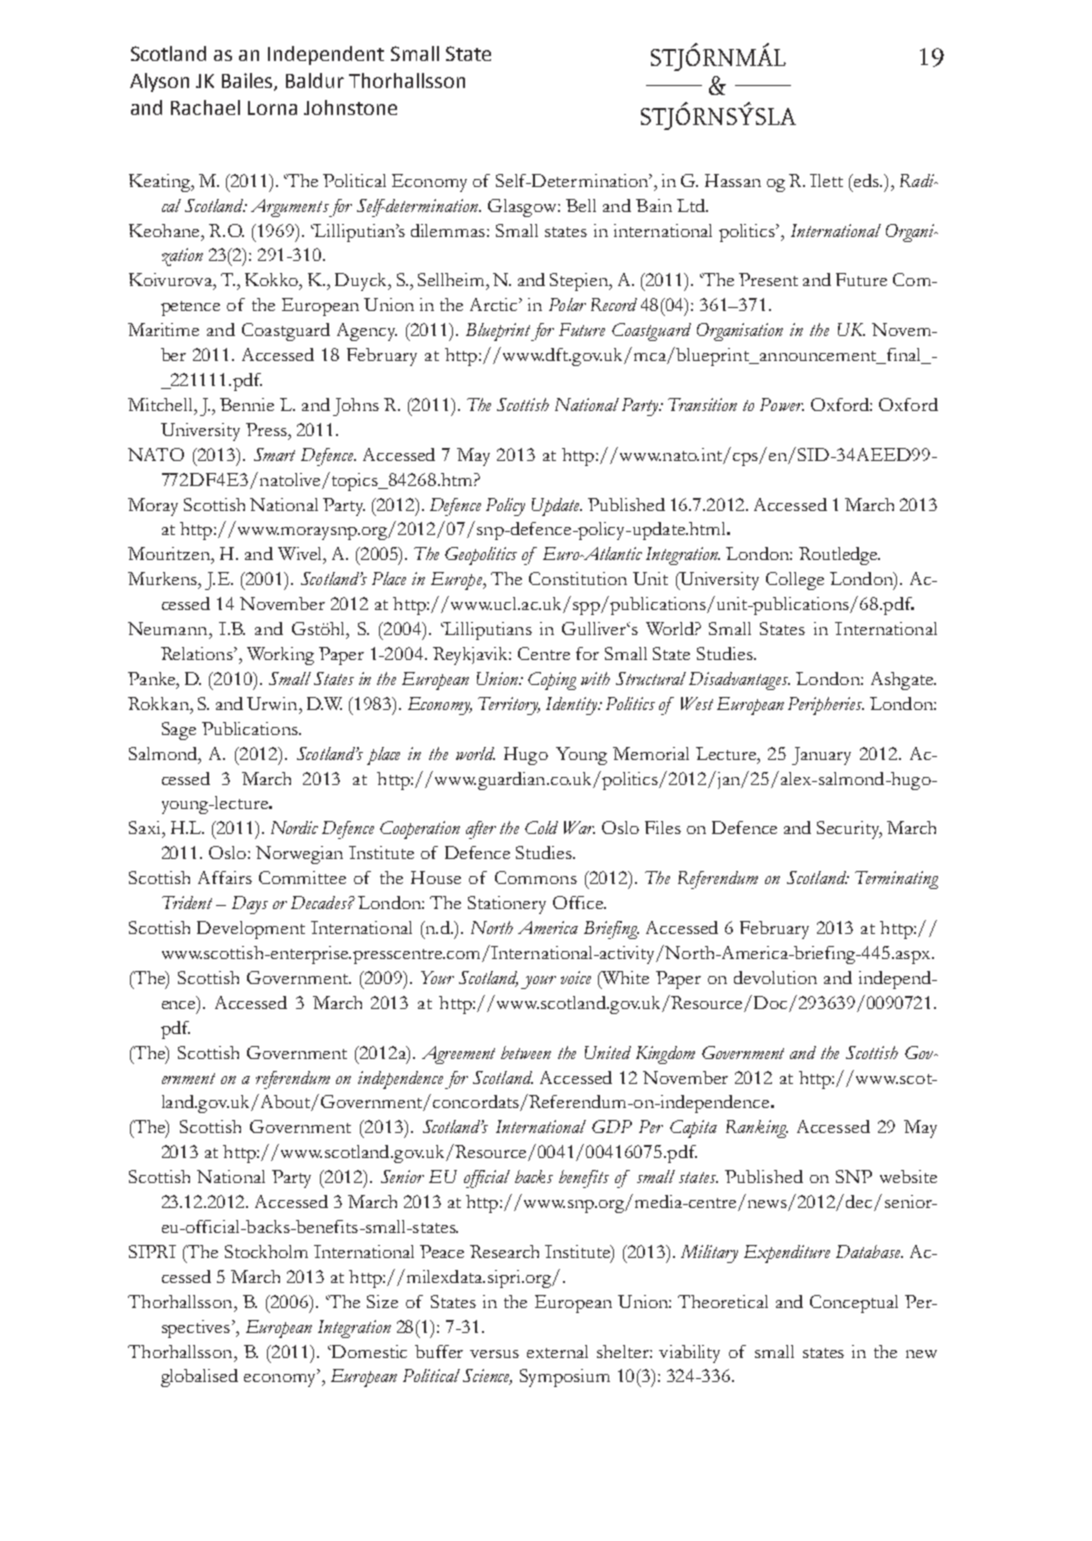 This document has width=1092, height=1541. Describe the element at coordinates (839, 556) in the document. I see `Routledge` at that location.
